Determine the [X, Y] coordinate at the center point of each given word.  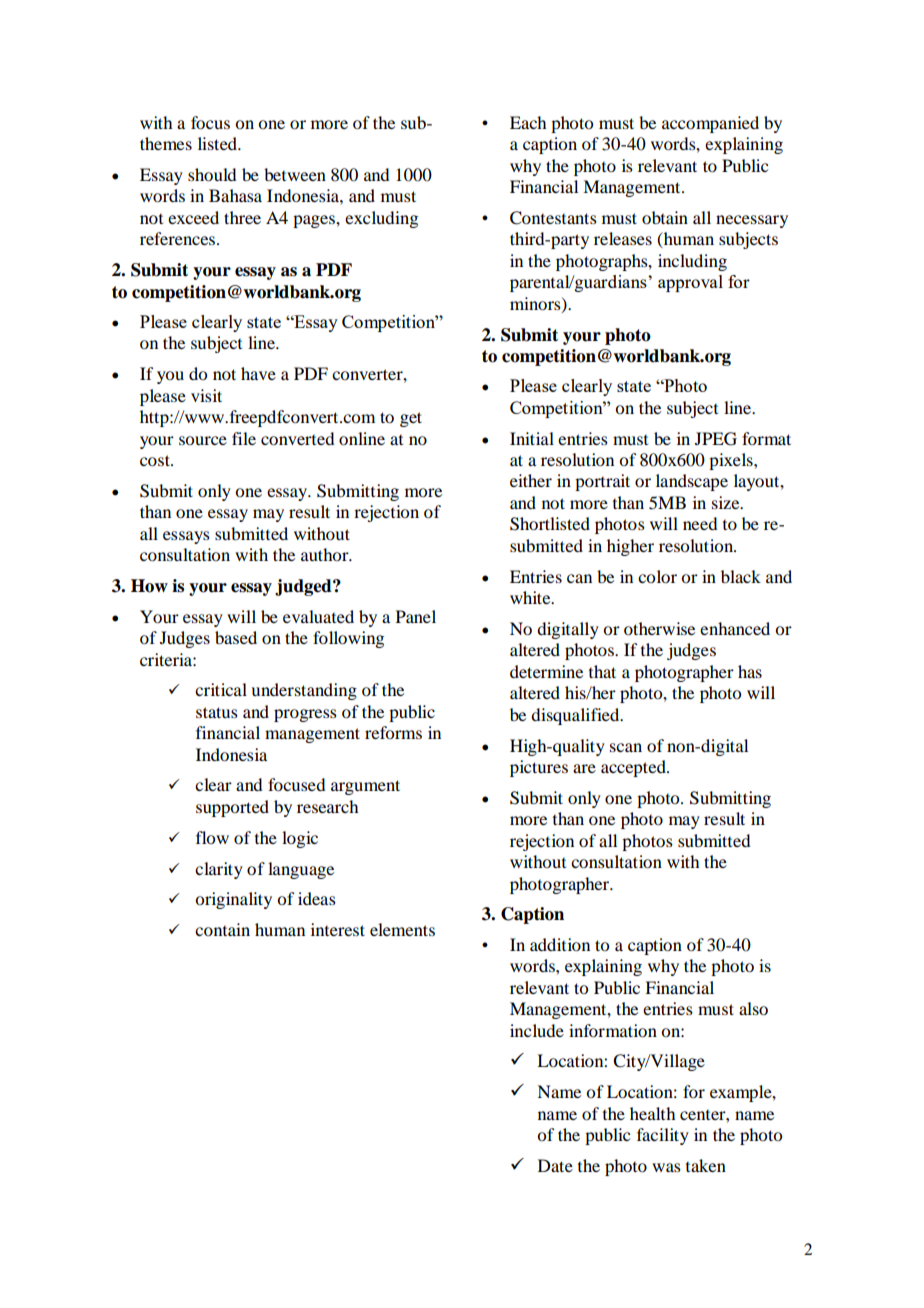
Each [528, 122]
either [531, 480]
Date [555, 1165]
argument [365, 787]
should [212, 174]
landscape [692, 482]
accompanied [710, 124]
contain [222, 929]
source [203, 440]
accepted [634, 768]
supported [232, 808]
